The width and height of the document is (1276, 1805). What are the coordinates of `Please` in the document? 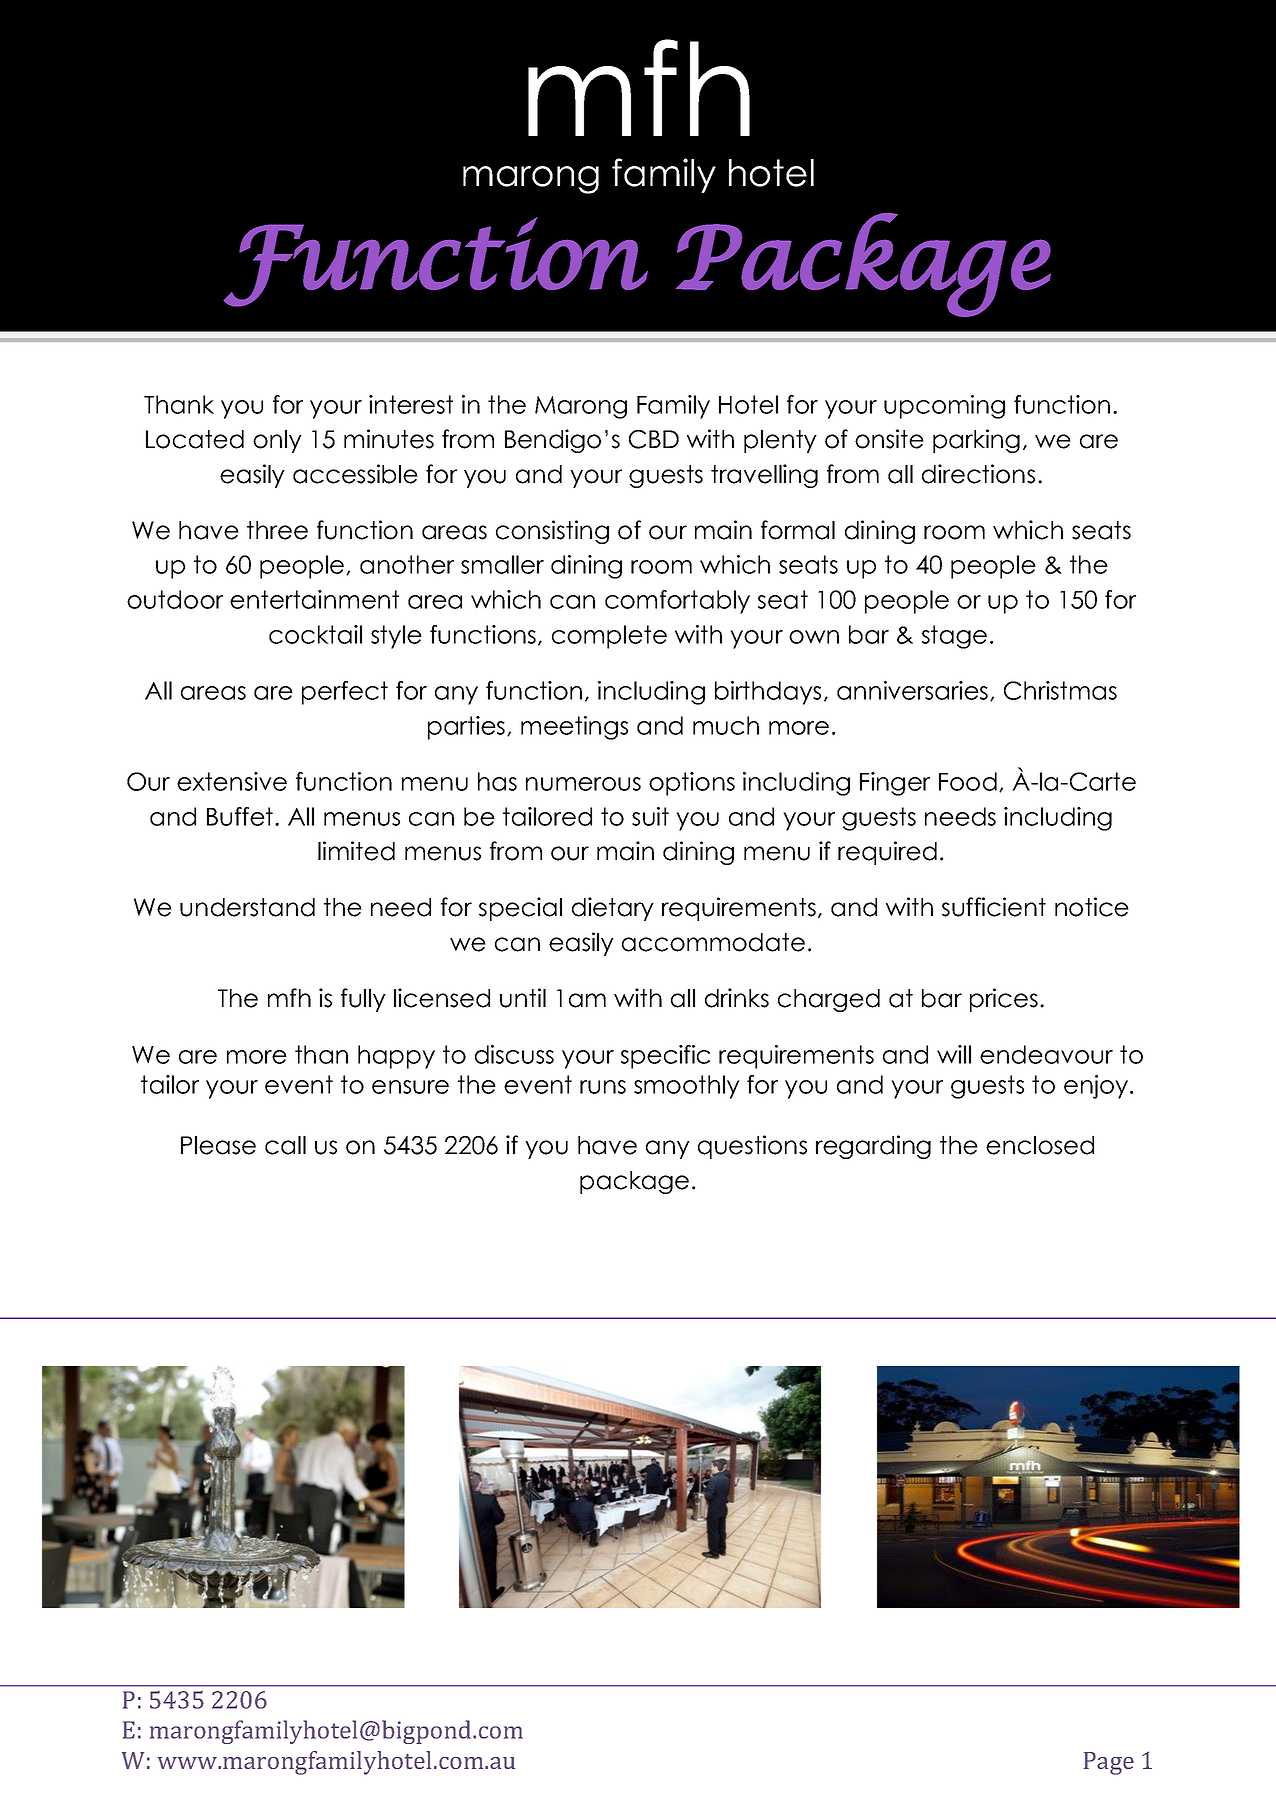 It's located at (218, 1145).
